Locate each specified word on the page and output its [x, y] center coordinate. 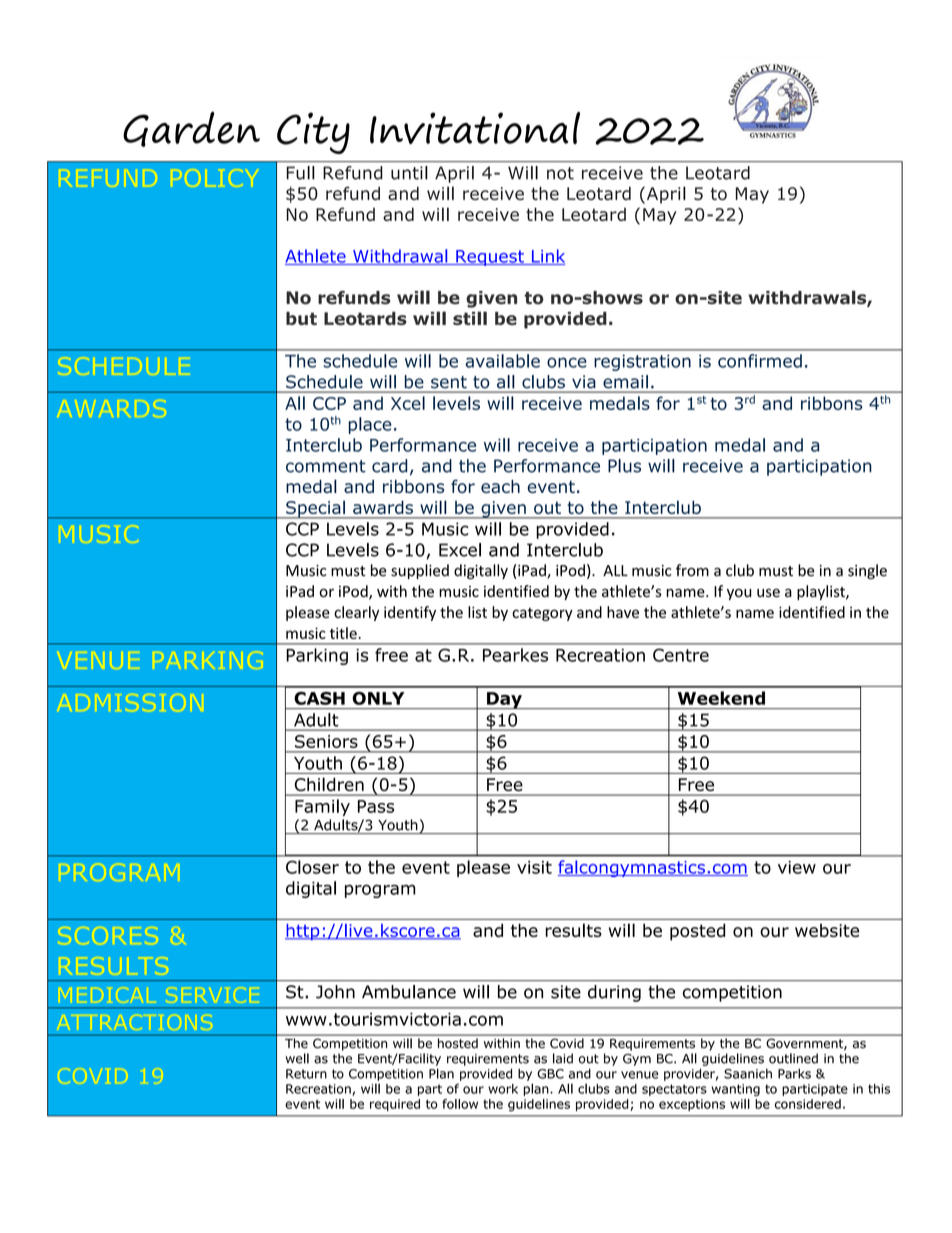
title [344, 633]
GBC [550, 1074]
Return [306, 1074]
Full [300, 173]
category [542, 614]
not [560, 173]
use [768, 593]
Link [547, 257]
